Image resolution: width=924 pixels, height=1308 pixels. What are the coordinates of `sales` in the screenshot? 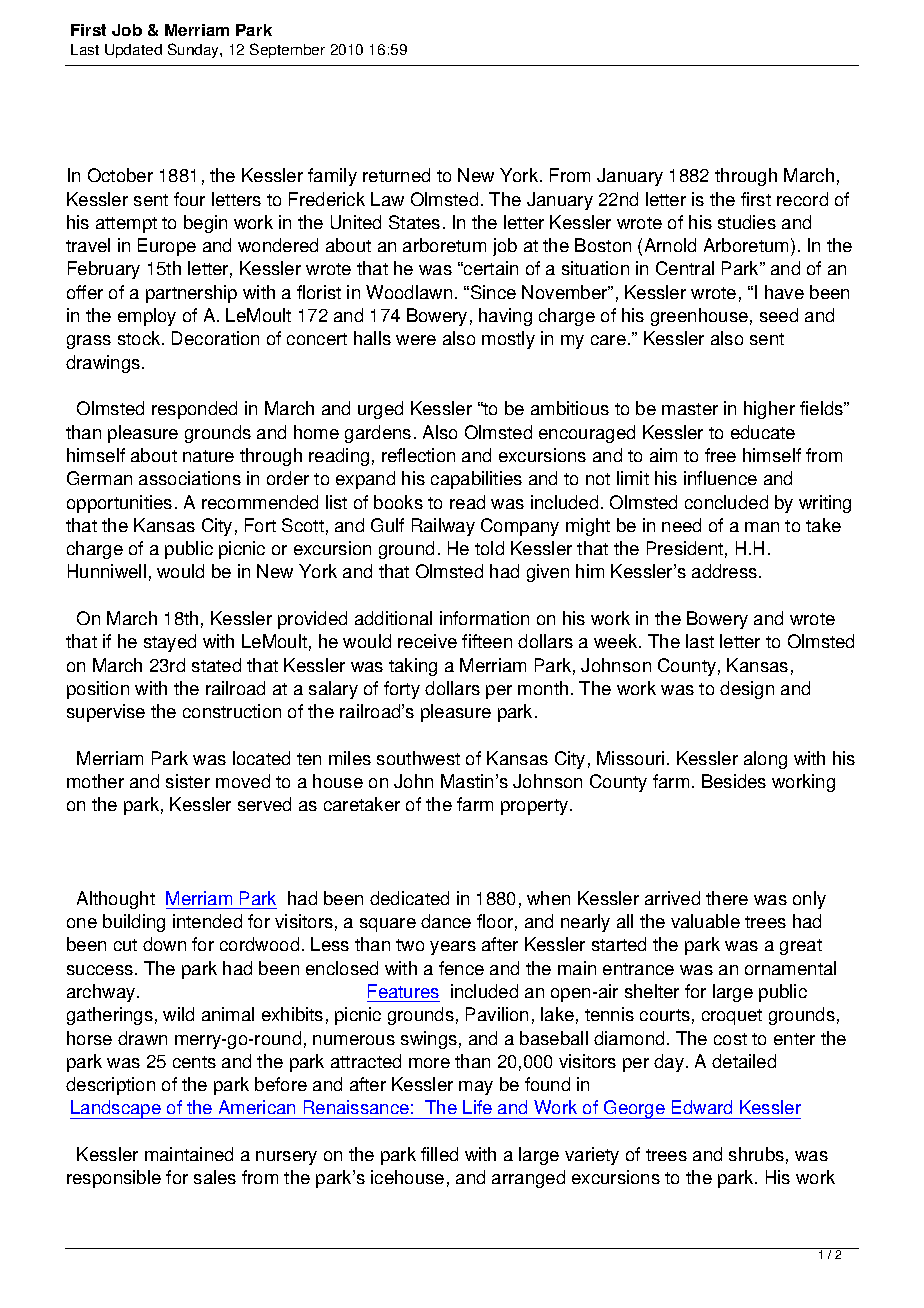 It's located at (215, 1177).
